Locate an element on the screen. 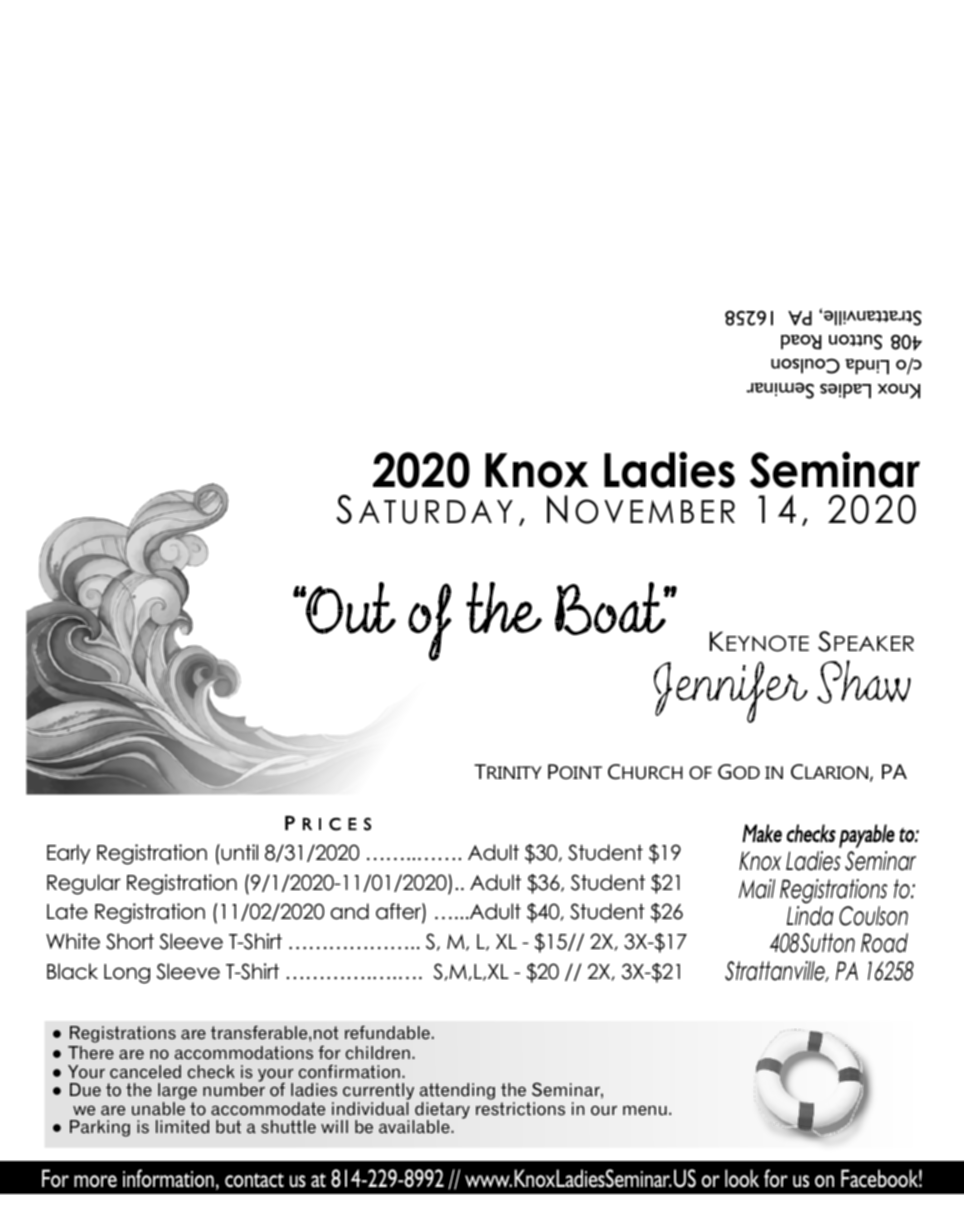 This screenshot has width=964, height=1232. confirmation is located at coordinates (349, 1072).
